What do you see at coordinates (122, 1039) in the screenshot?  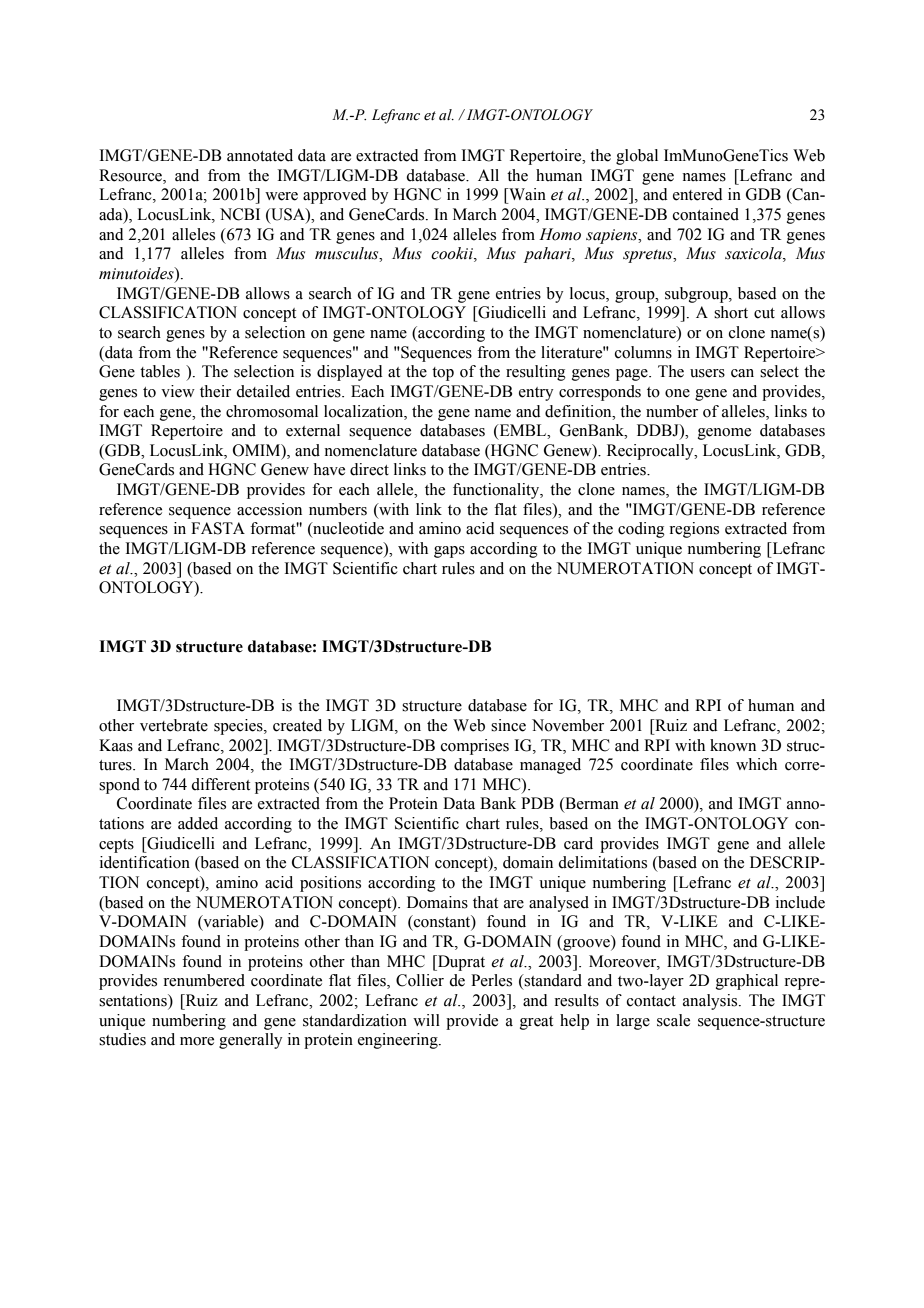 I see `studies` at bounding box center [122, 1039].
